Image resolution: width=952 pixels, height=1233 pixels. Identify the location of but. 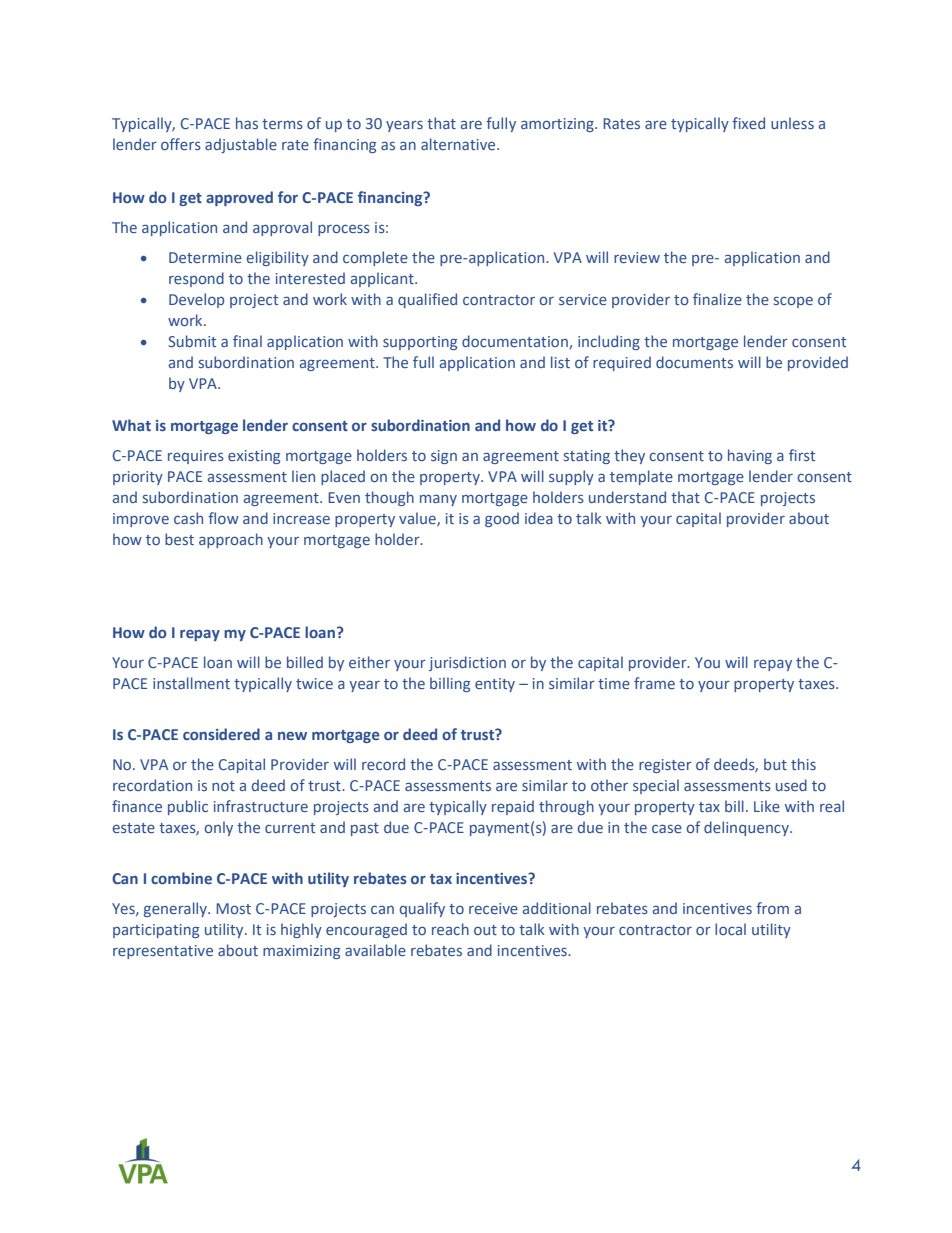
(775, 764).
